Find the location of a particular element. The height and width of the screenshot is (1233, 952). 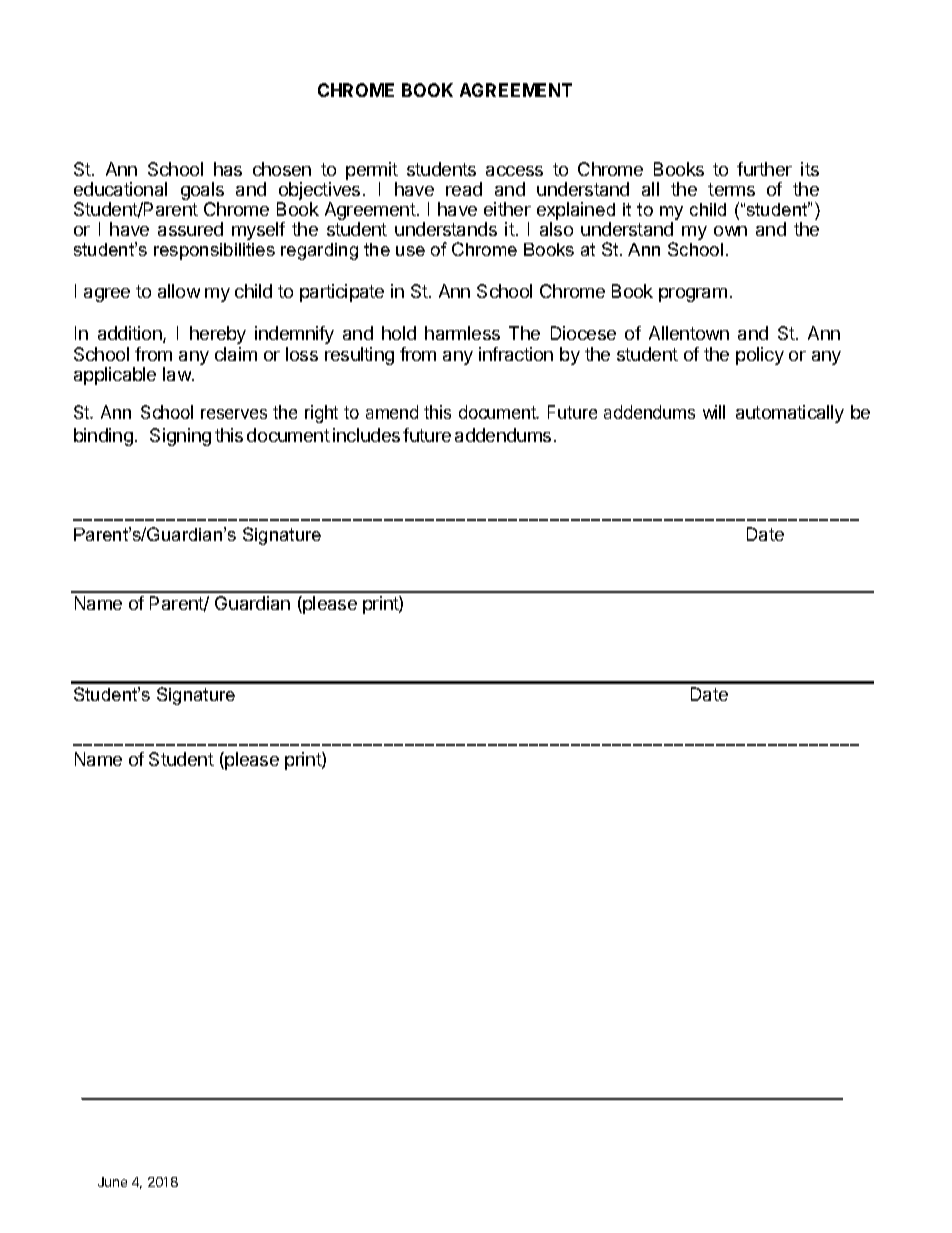

amend is located at coordinates (392, 412).
